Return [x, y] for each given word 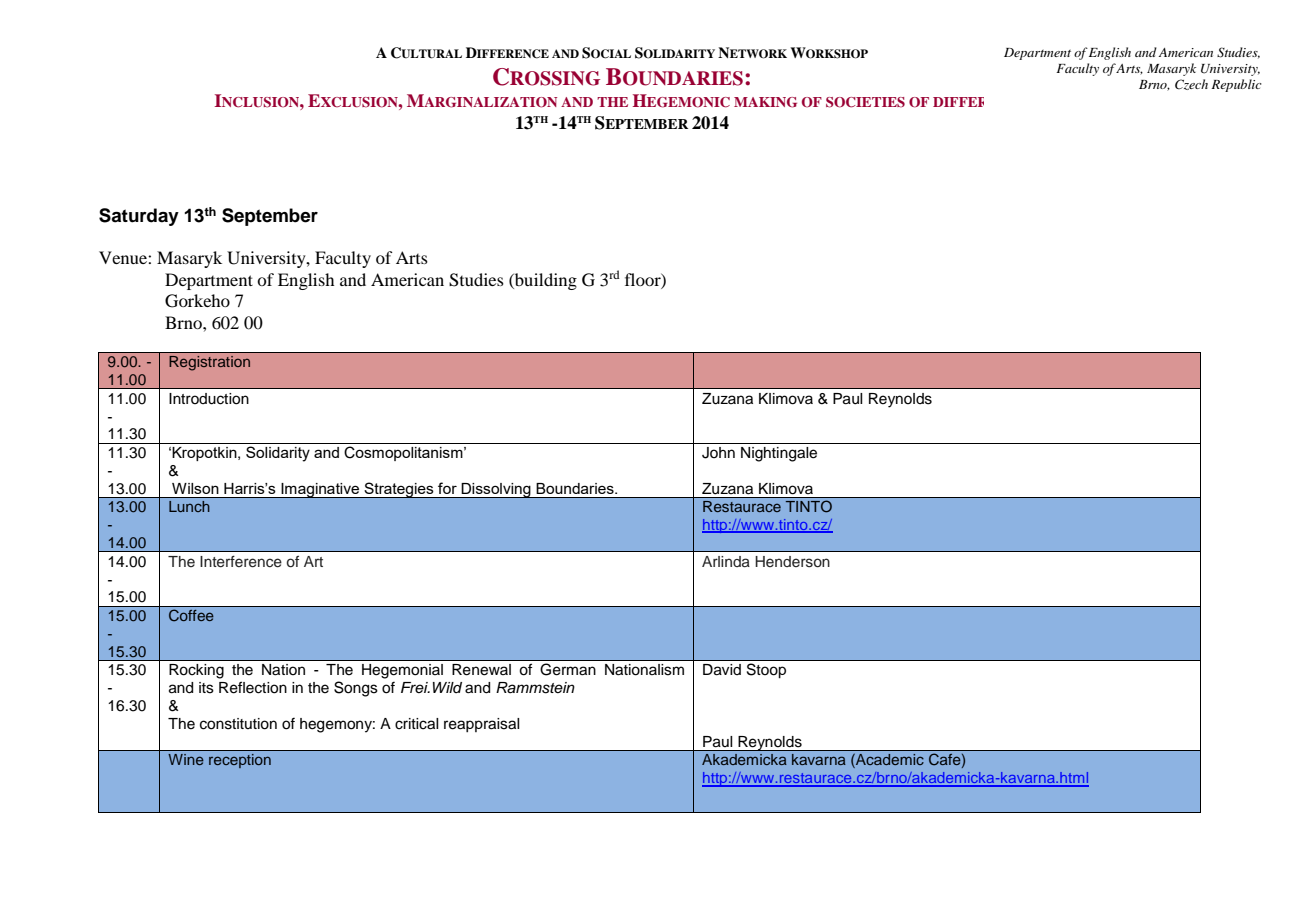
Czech [1191, 84]
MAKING [765, 102]
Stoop [766, 671]
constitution [238, 724]
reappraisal [482, 725]
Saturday [139, 217]
